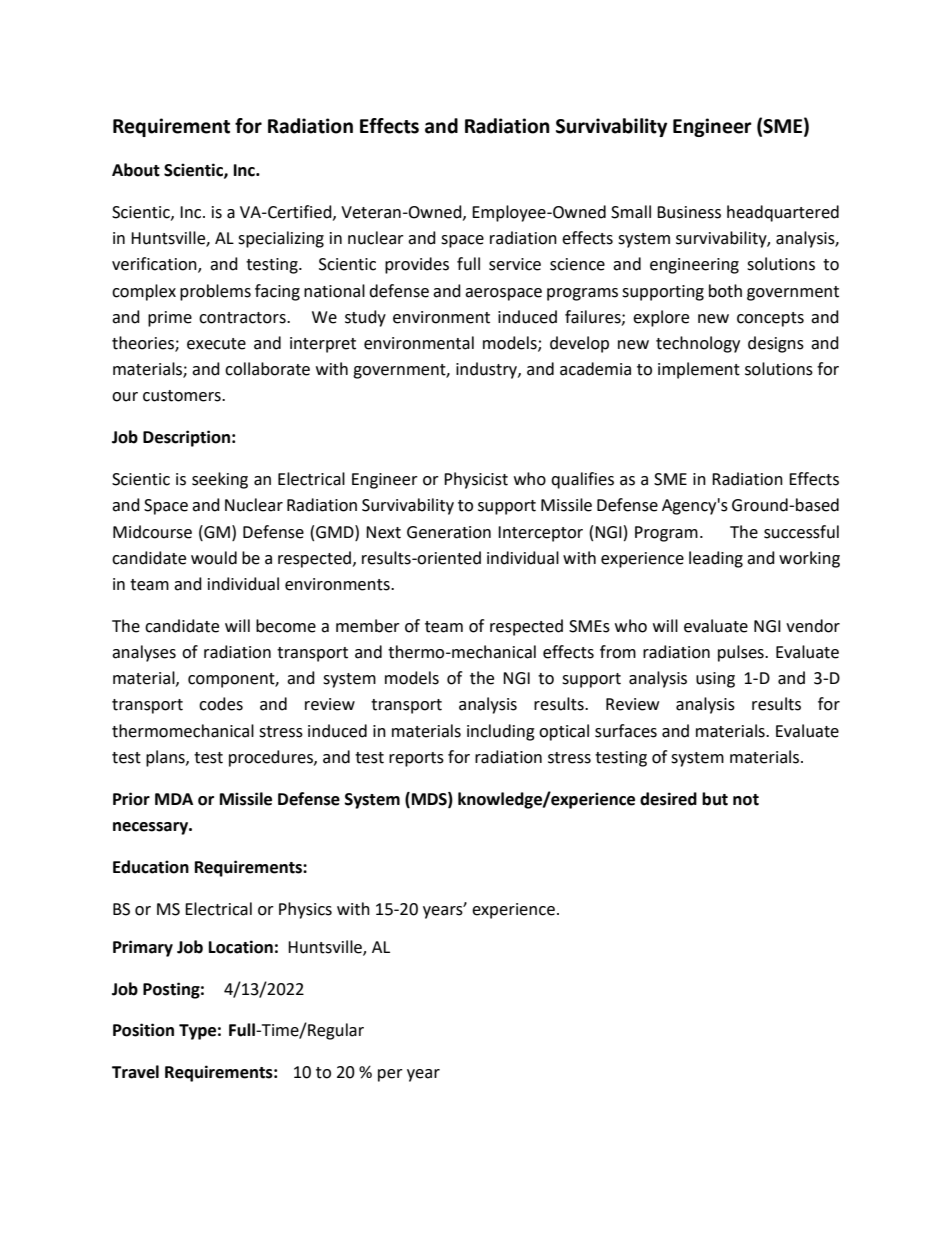 The image size is (952, 1233). What do you see at coordinates (136, 170) in the screenshot?
I see `About` at bounding box center [136, 170].
